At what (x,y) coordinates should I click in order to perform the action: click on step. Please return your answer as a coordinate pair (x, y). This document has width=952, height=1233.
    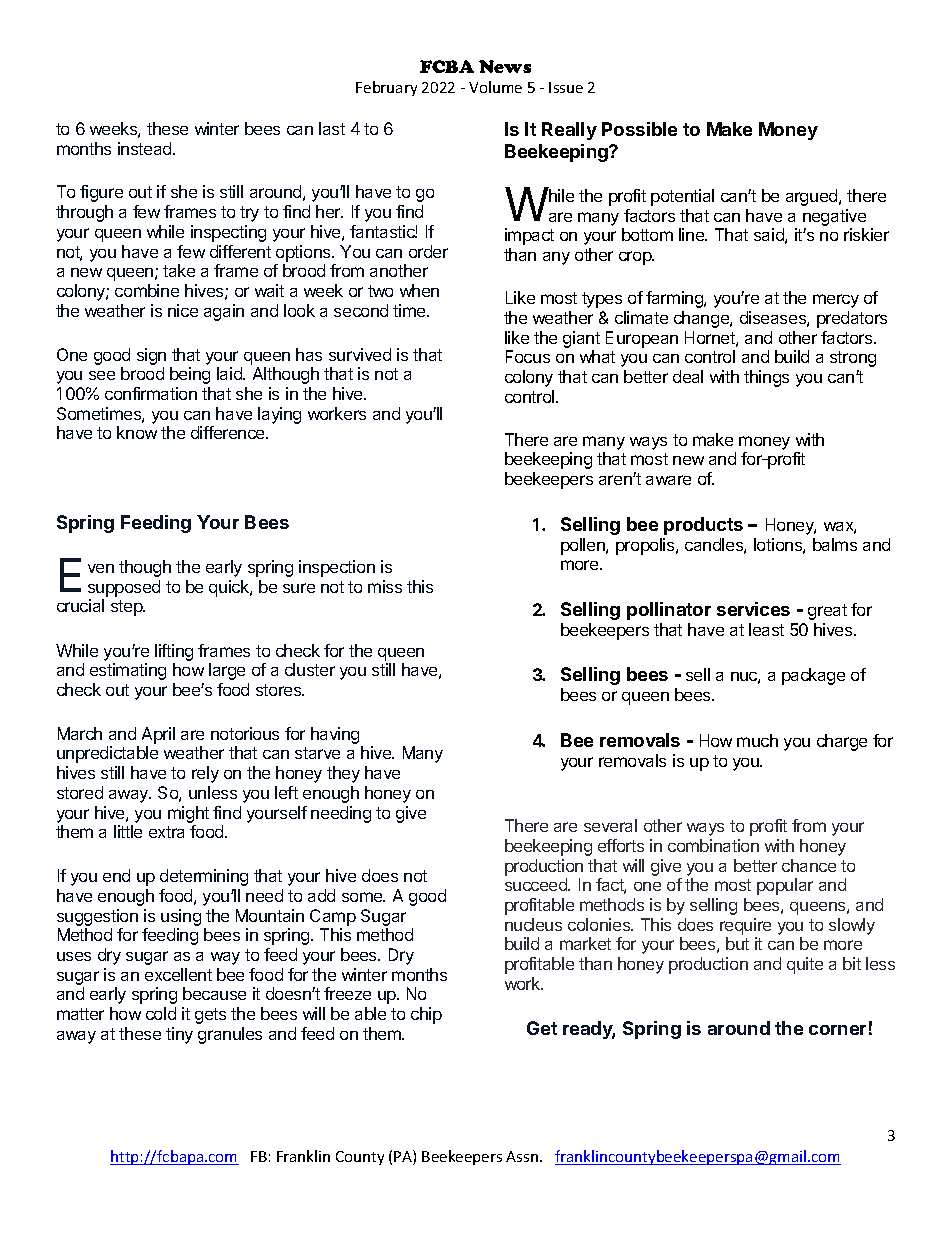
    Looking at the image, I should click on (128, 608).
